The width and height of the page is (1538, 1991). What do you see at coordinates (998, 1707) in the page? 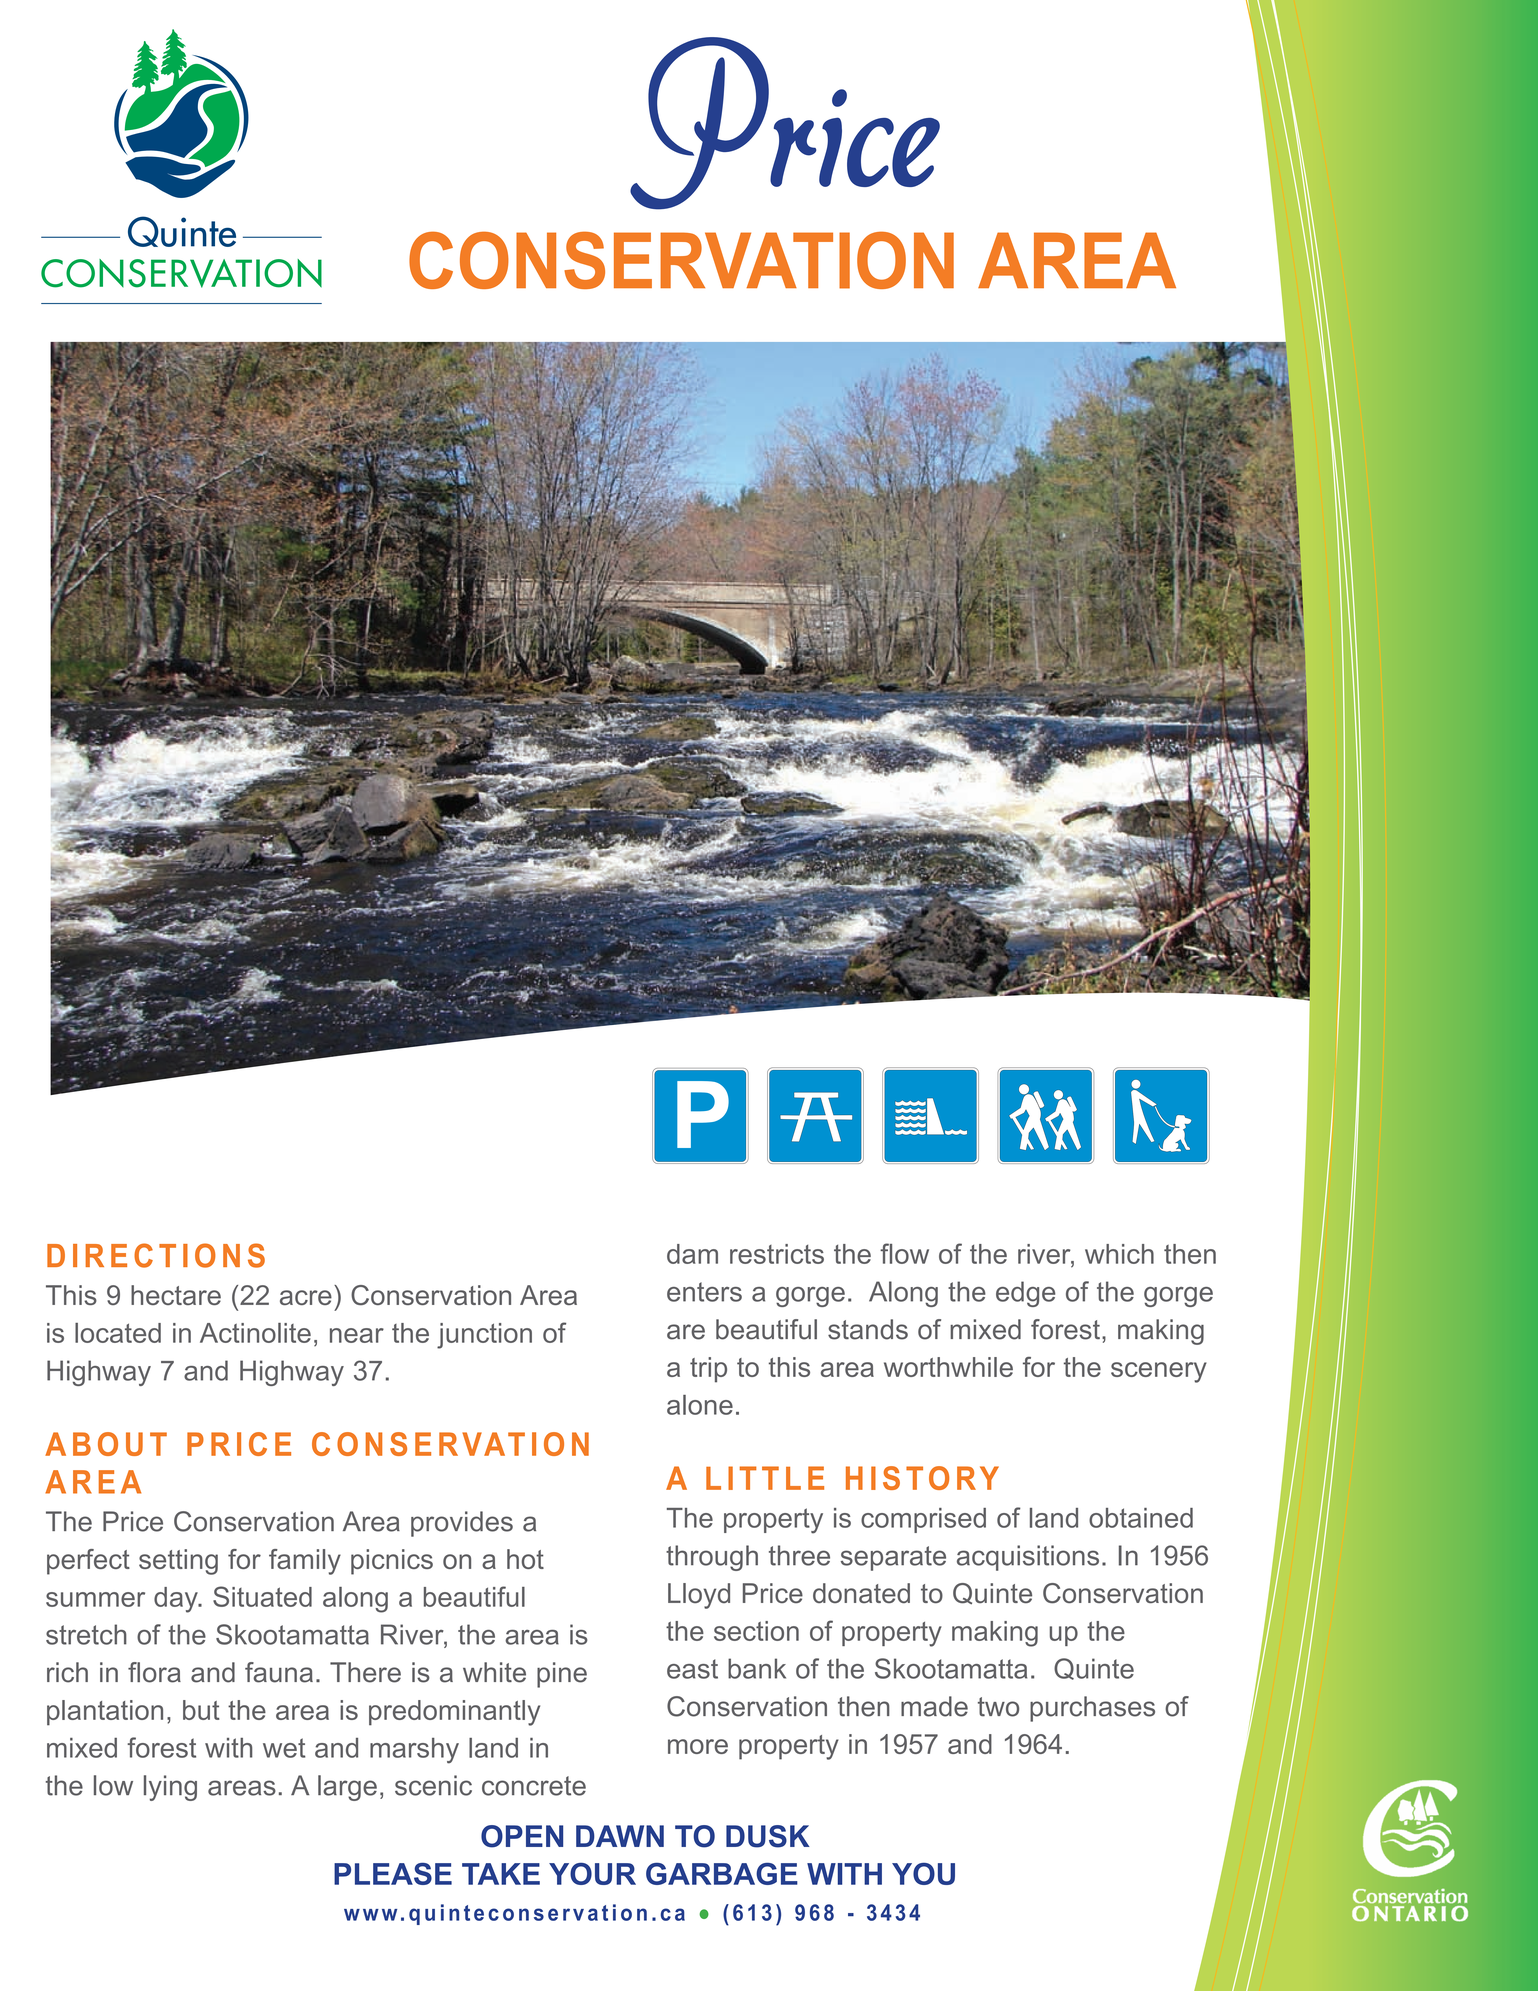
I see `two` at bounding box center [998, 1707].
